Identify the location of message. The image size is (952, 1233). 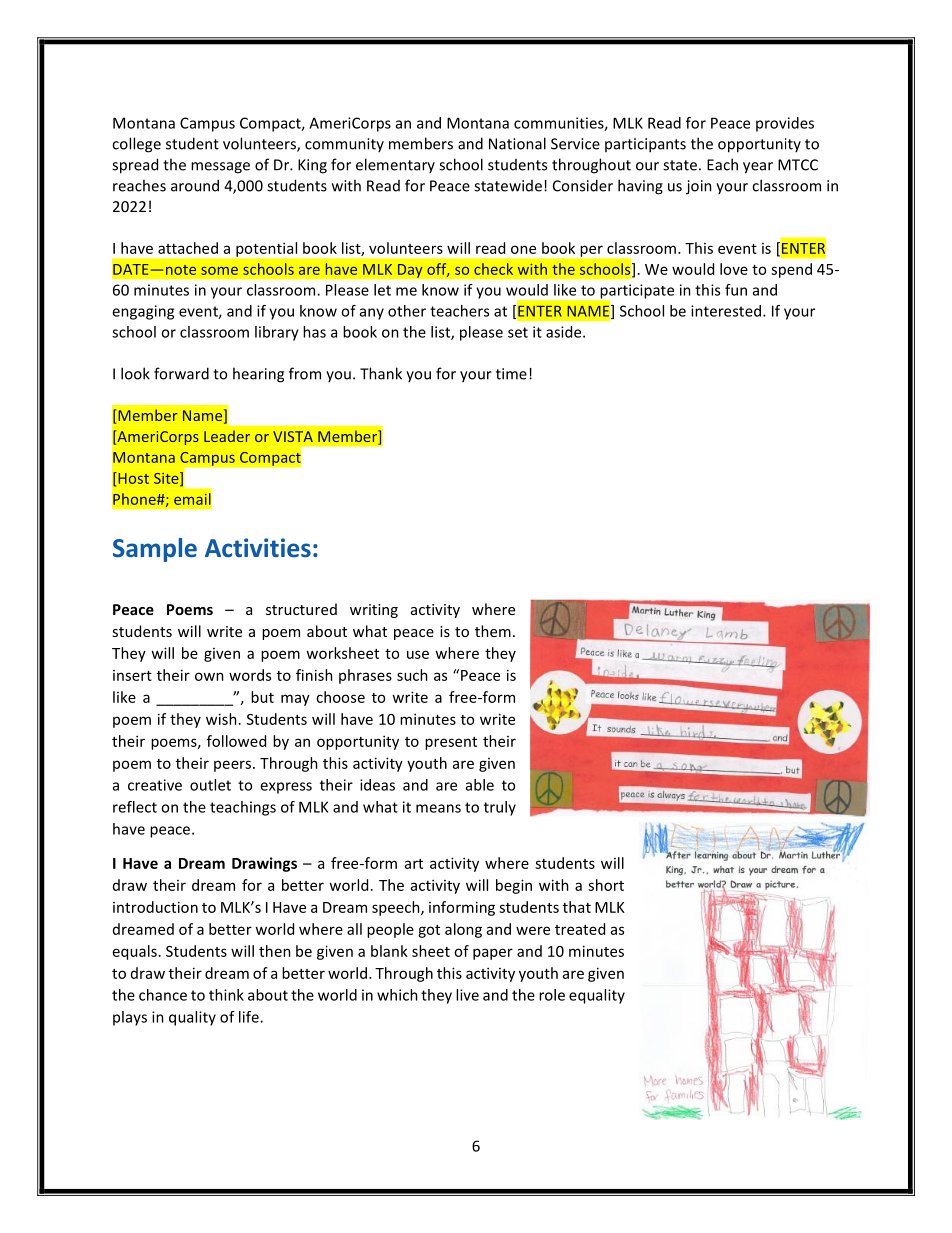
(220, 168).
